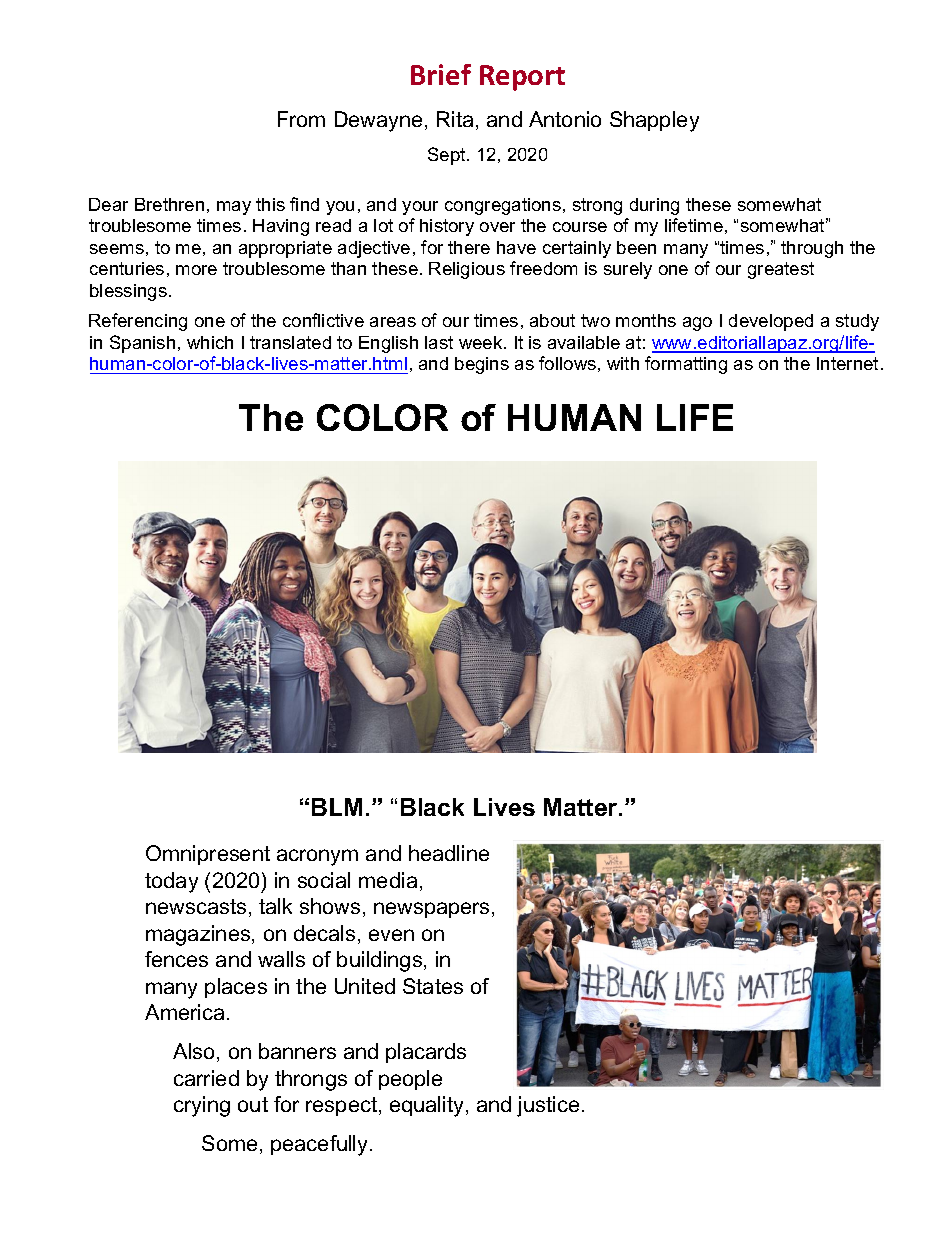 This screenshot has width=952, height=1233. What do you see at coordinates (686, 365) in the screenshot?
I see `formatting` at bounding box center [686, 365].
